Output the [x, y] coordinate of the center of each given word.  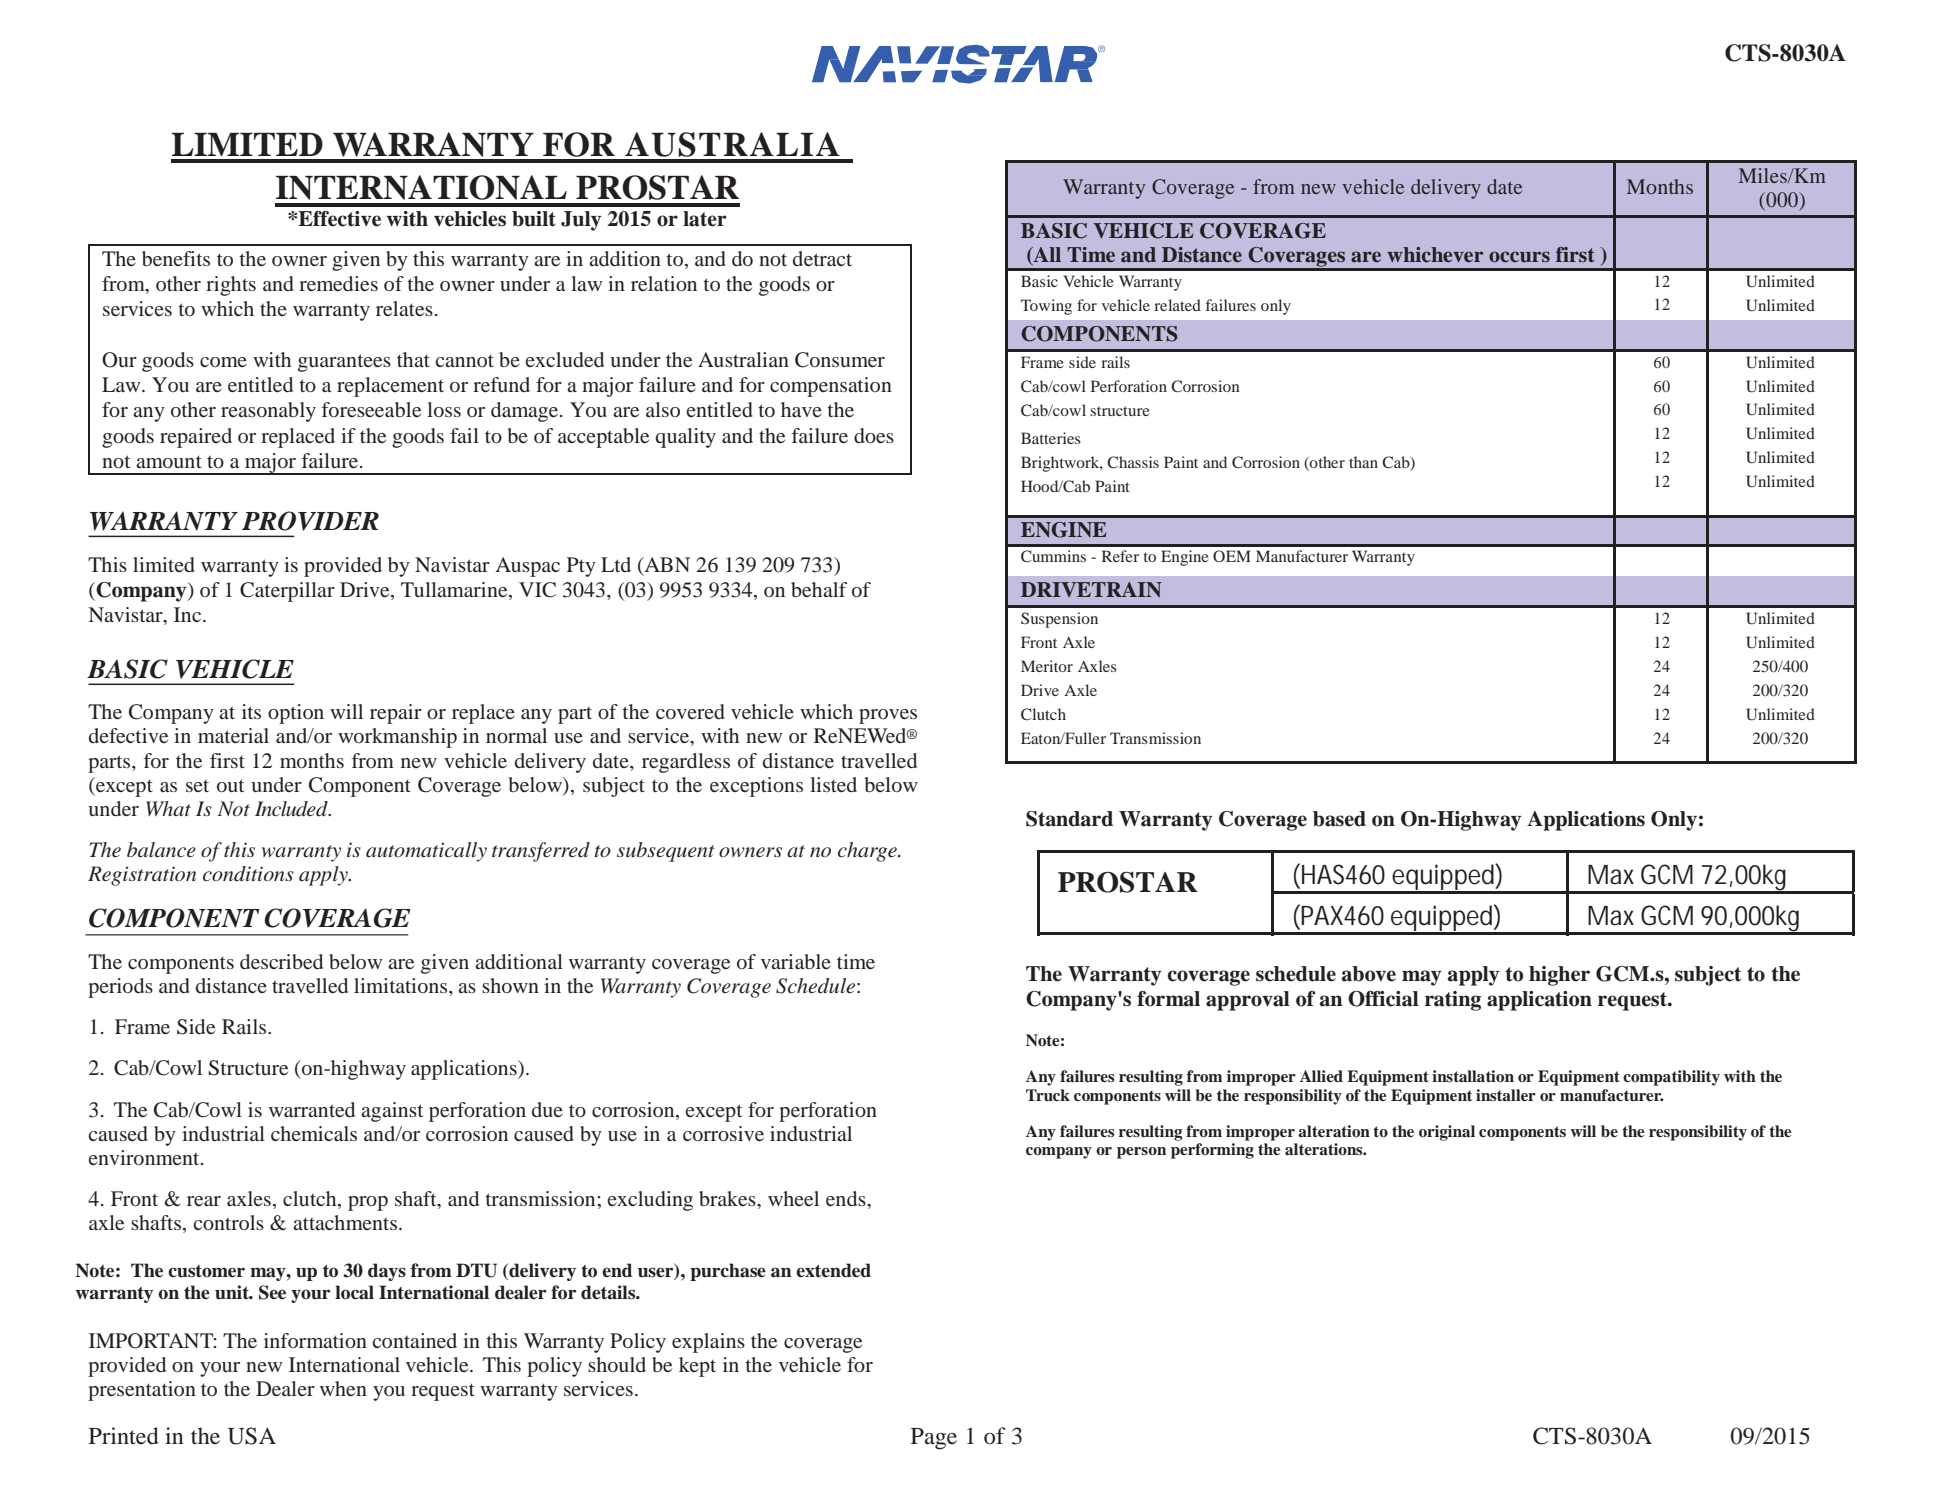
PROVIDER [310, 521]
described [281, 961]
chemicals [314, 1133]
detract [822, 258]
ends [847, 1198]
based [1339, 819]
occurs [1519, 257]
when [343, 1388]
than [1363, 462]
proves [888, 716]
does [874, 435]
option [296, 714]
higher [1559, 976]
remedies [338, 283]
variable [796, 961]
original [1447, 1133]
